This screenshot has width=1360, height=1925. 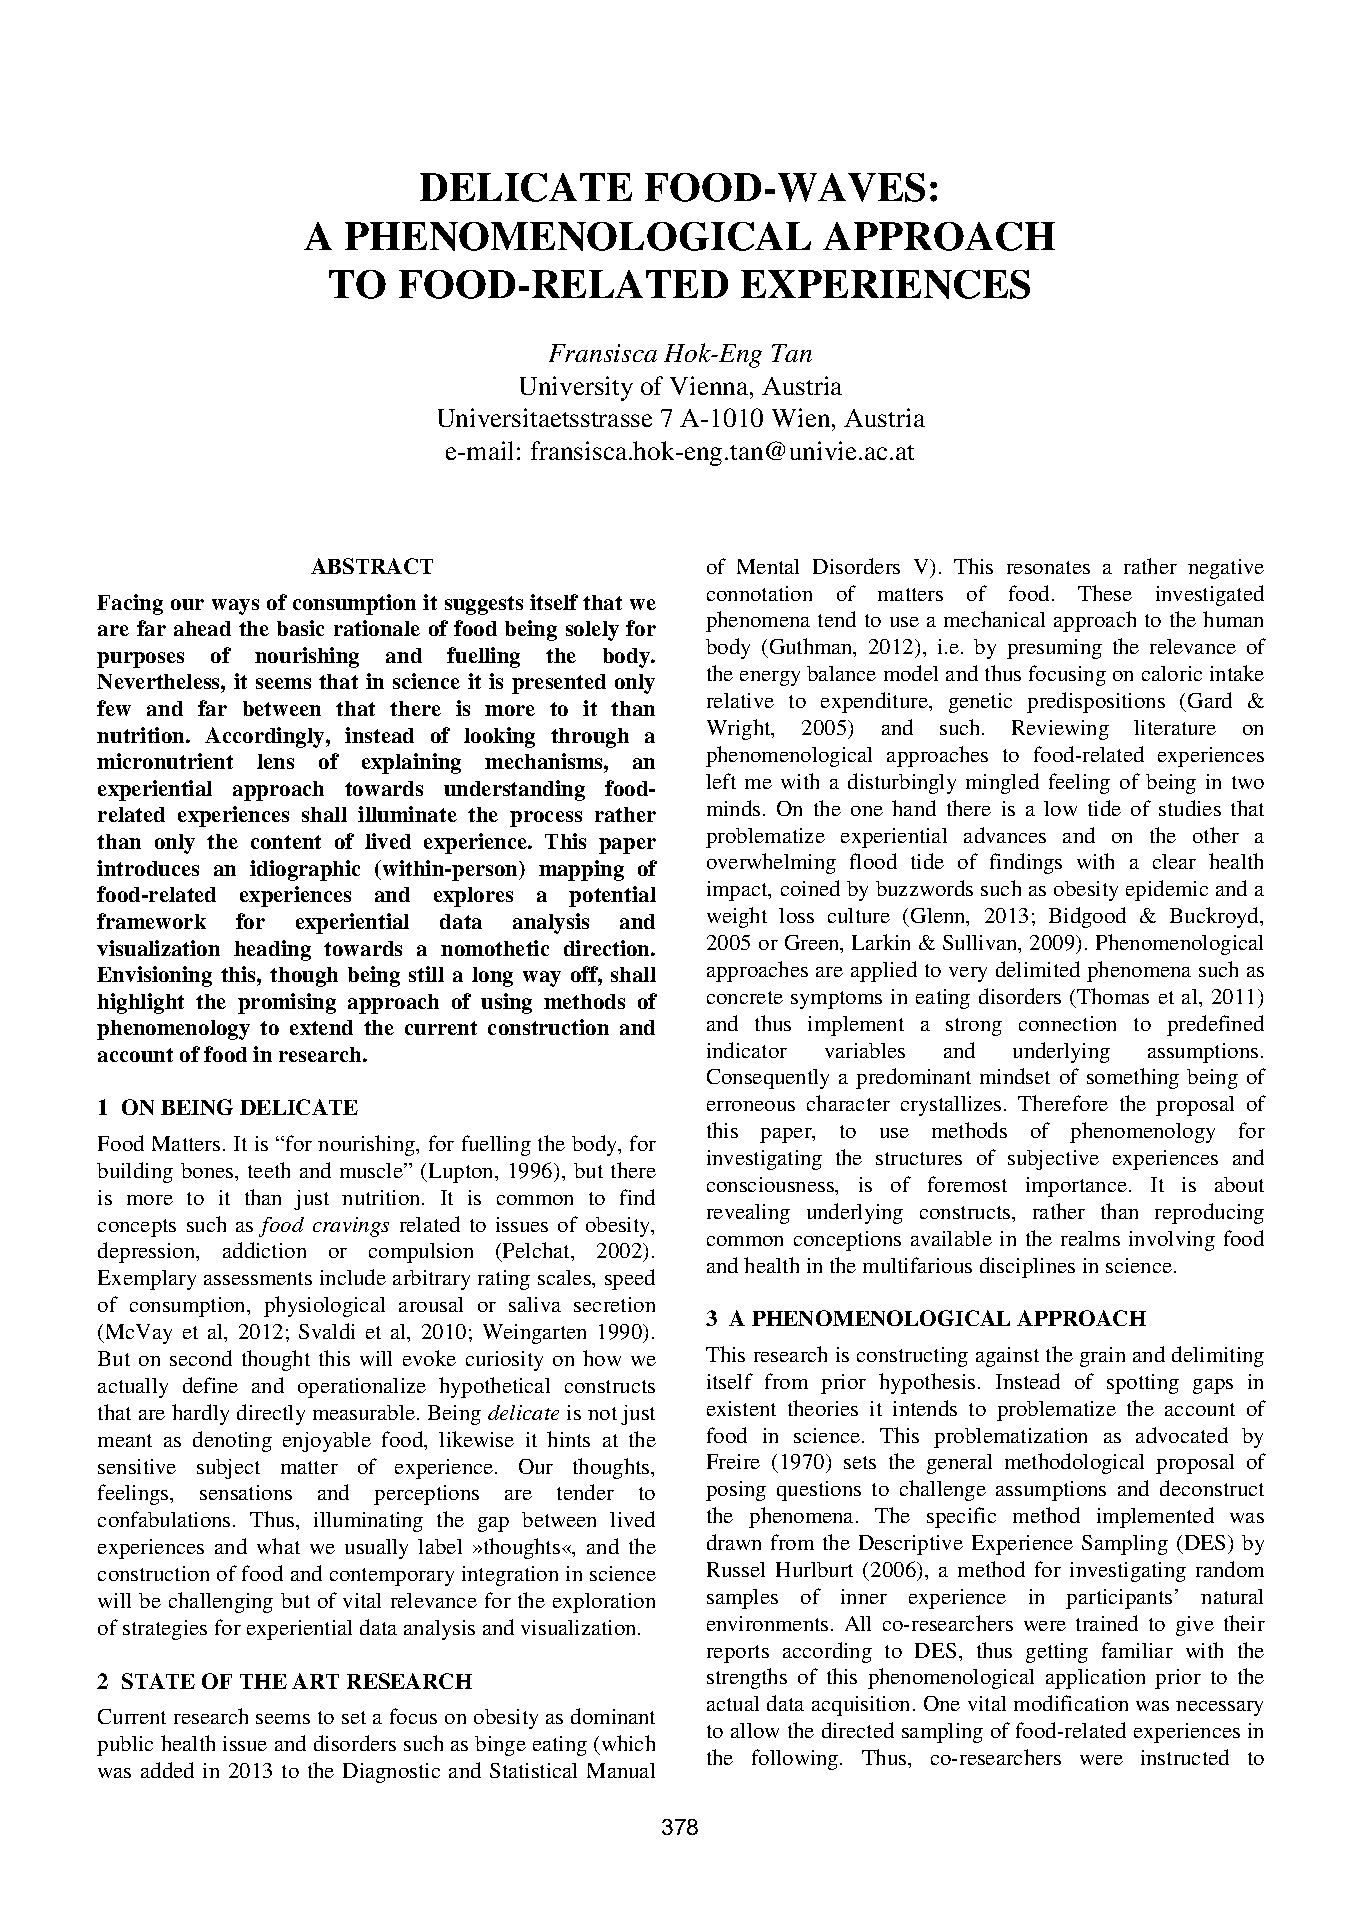 What do you see at coordinates (372, 566) in the screenshot?
I see `ABSTRACT` at bounding box center [372, 566].
